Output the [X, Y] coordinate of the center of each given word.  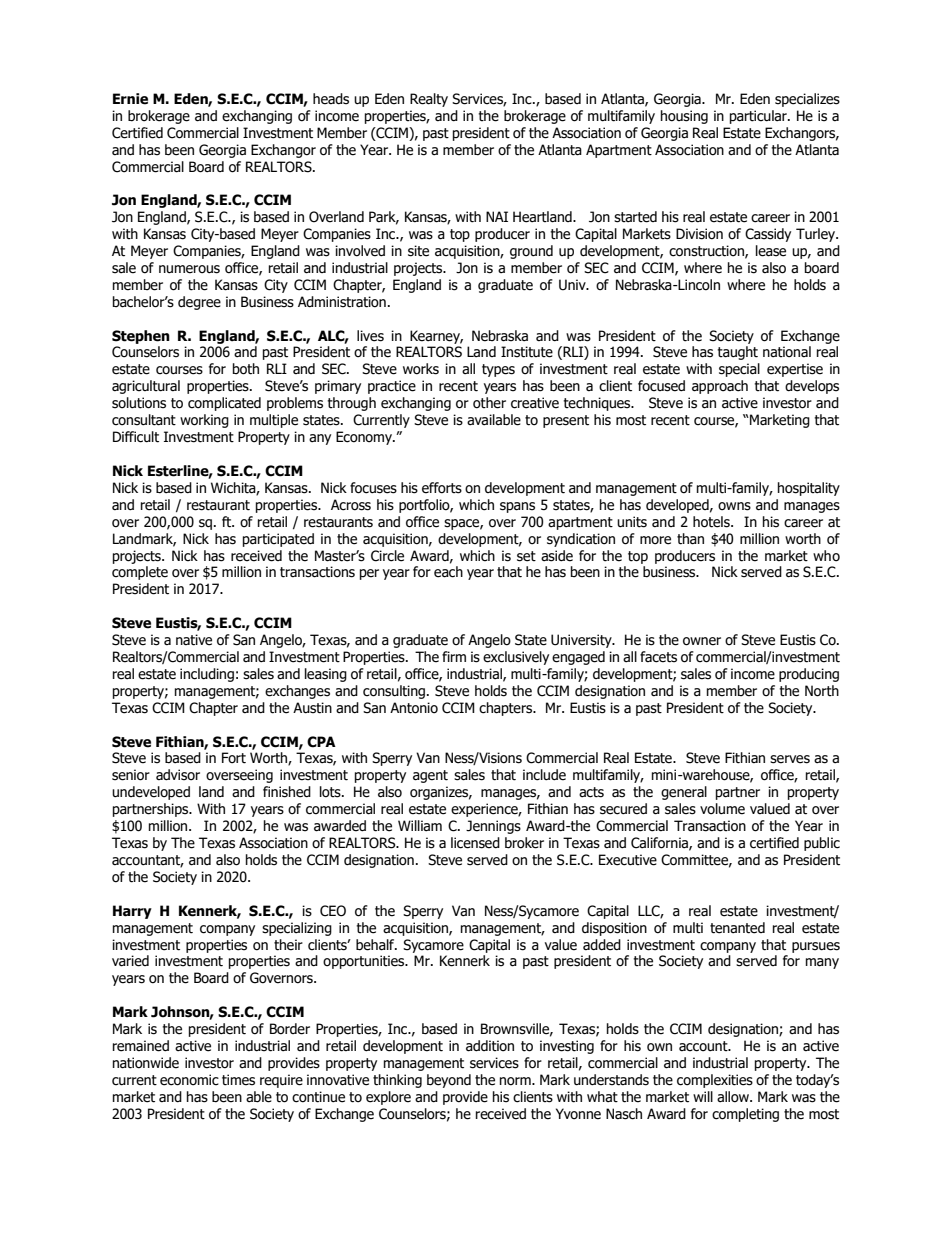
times [238, 1080]
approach [720, 387]
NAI [497, 216]
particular [759, 117]
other [489, 403]
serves [790, 759]
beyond [449, 1081]
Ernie [130, 99]
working [204, 421]
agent [430, 776]
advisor [178, 775]
